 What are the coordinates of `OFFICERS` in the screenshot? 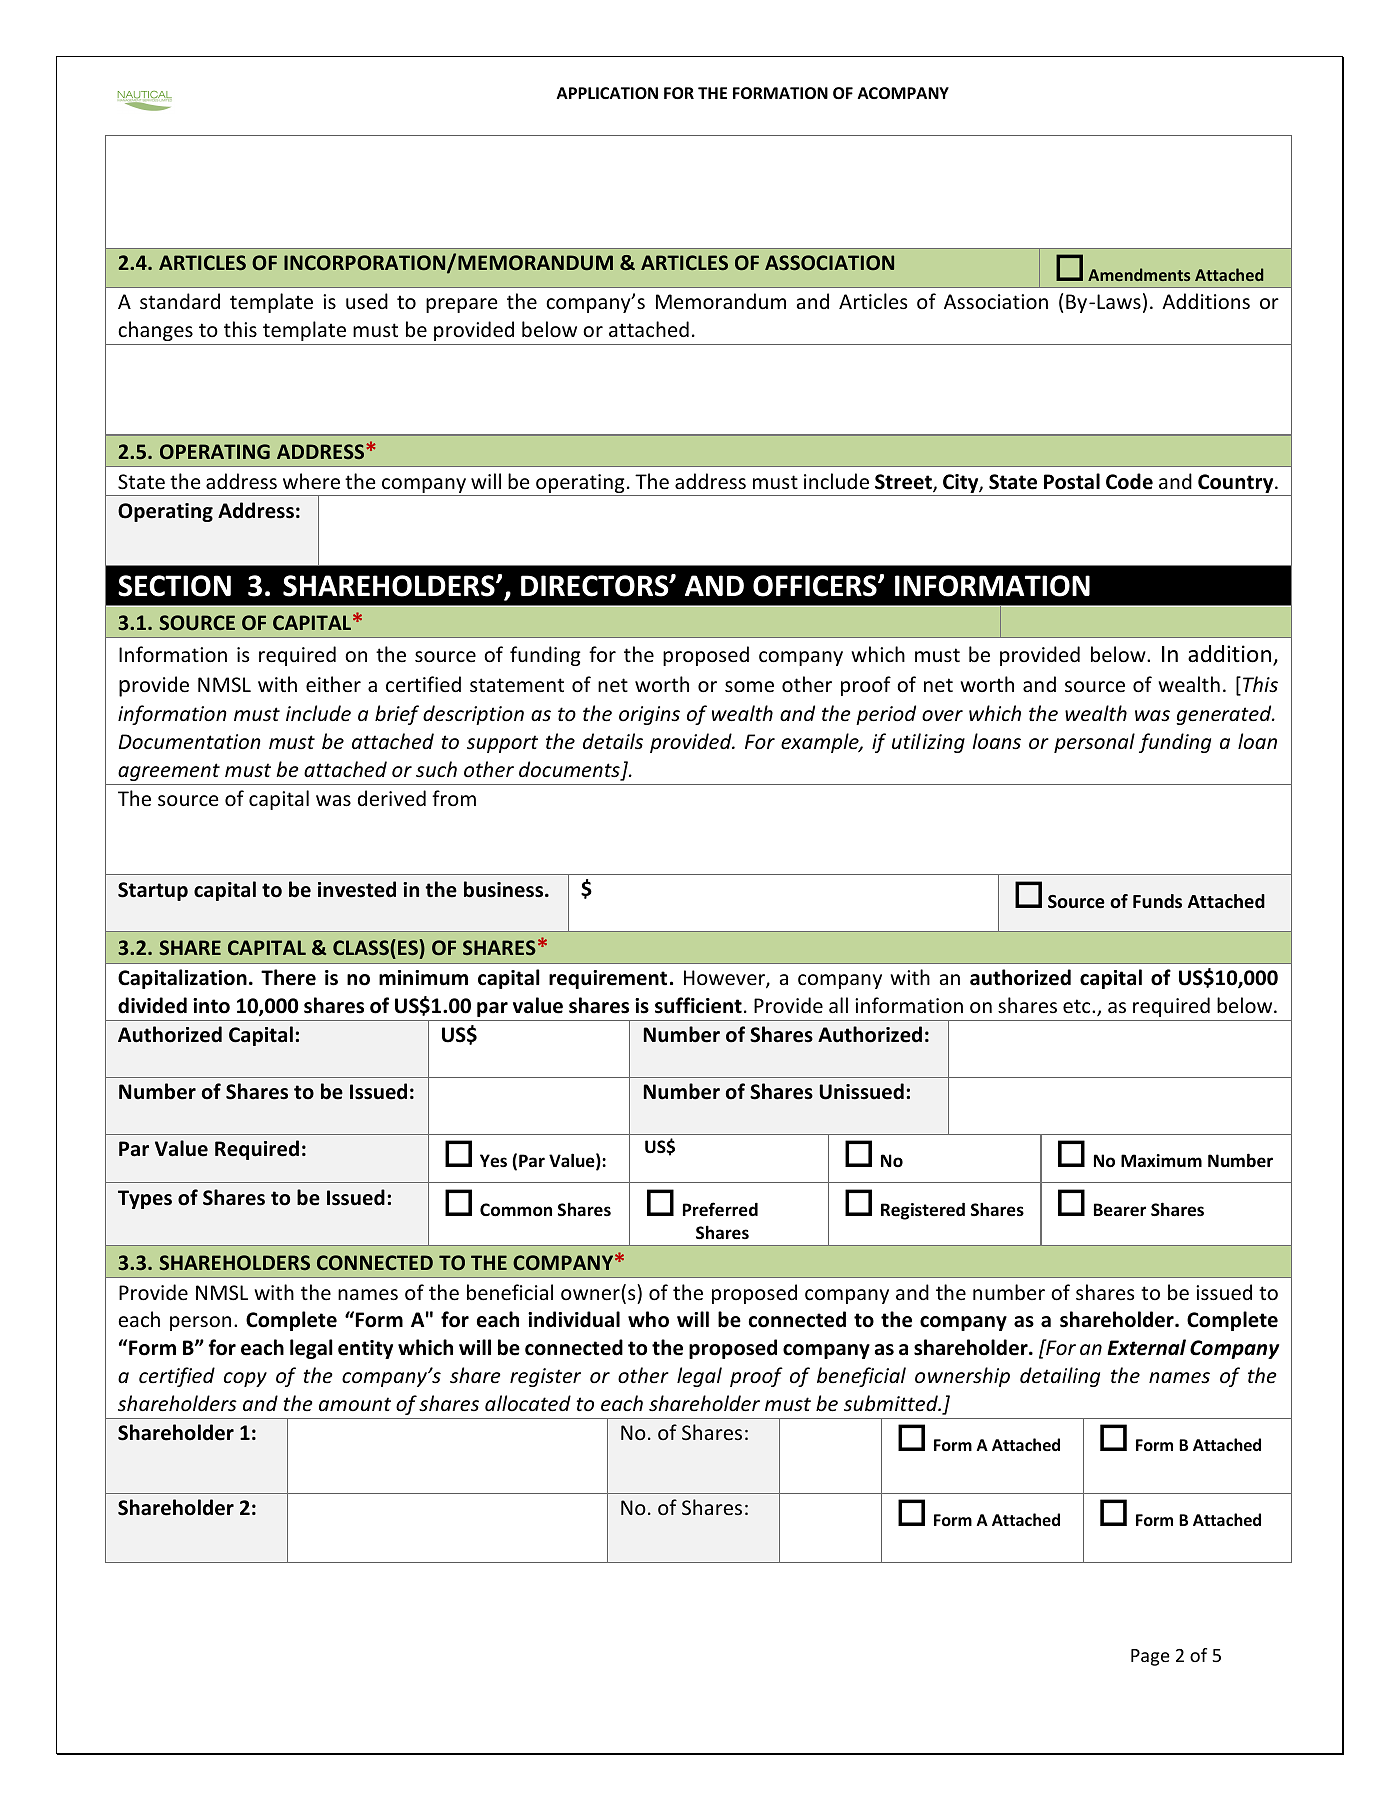 It's located at (816, 586).
